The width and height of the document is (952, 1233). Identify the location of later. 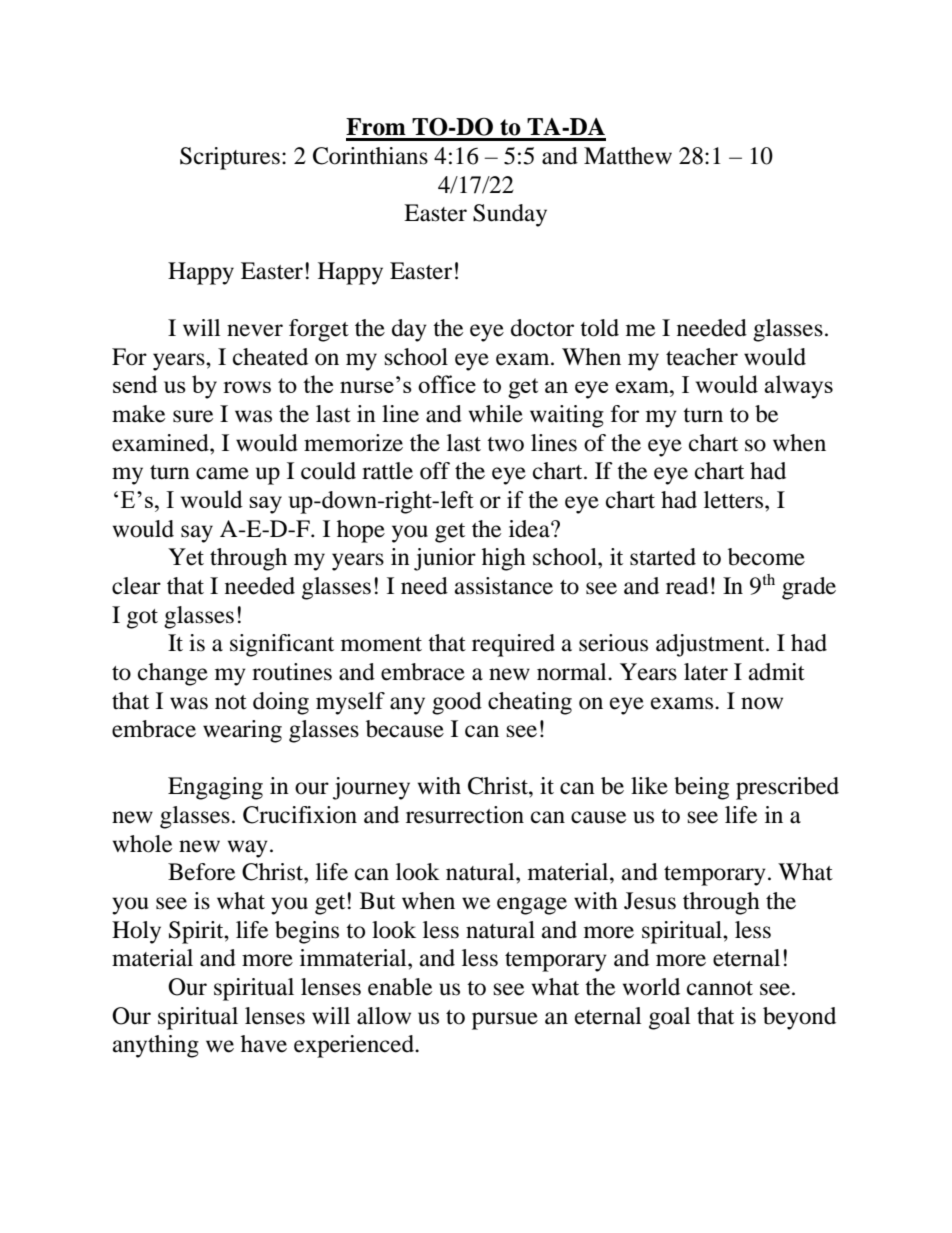
(706, 672).
